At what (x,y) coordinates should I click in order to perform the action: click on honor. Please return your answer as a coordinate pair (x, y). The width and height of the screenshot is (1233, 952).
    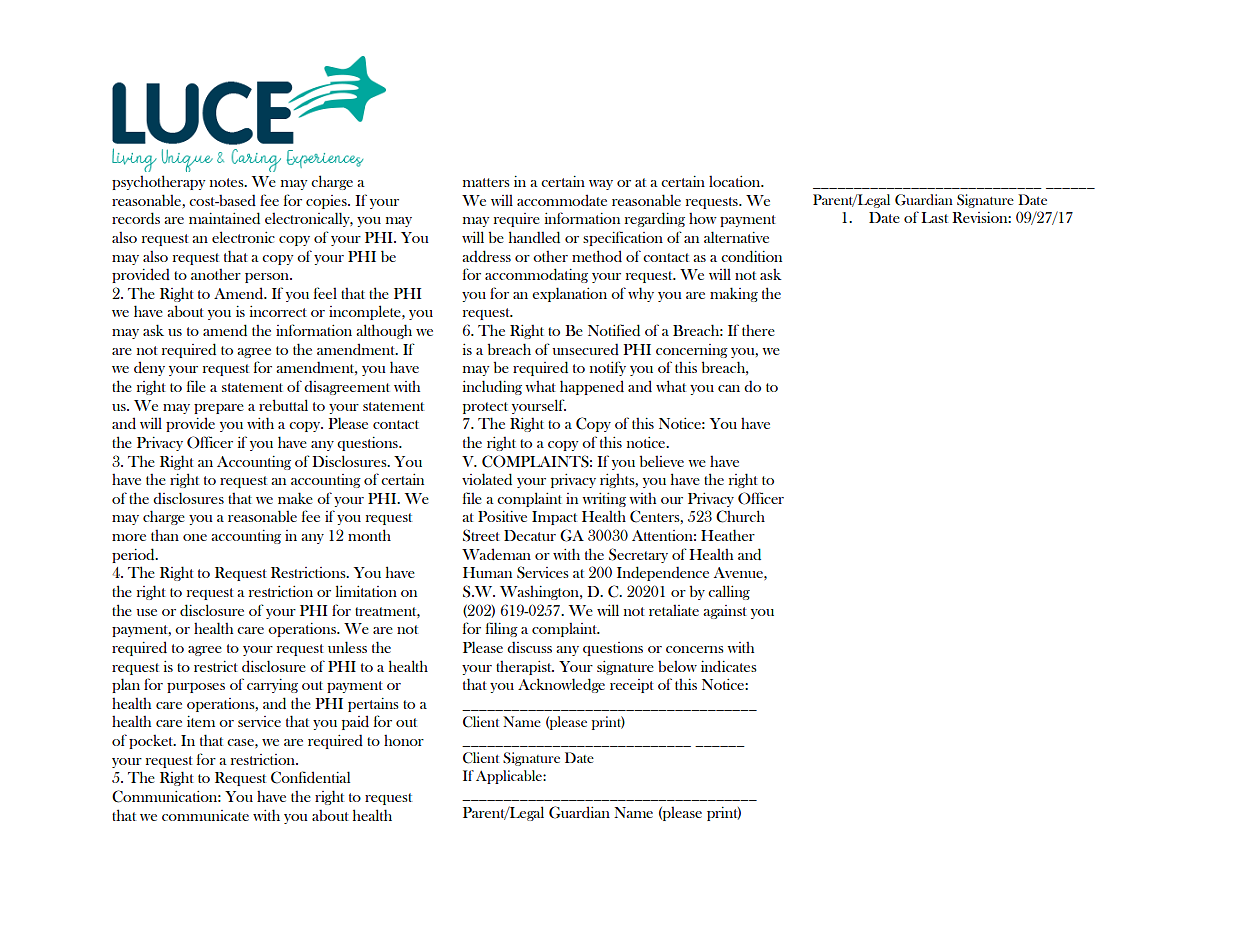
    Looking at the image, I should click on (404, 740).
